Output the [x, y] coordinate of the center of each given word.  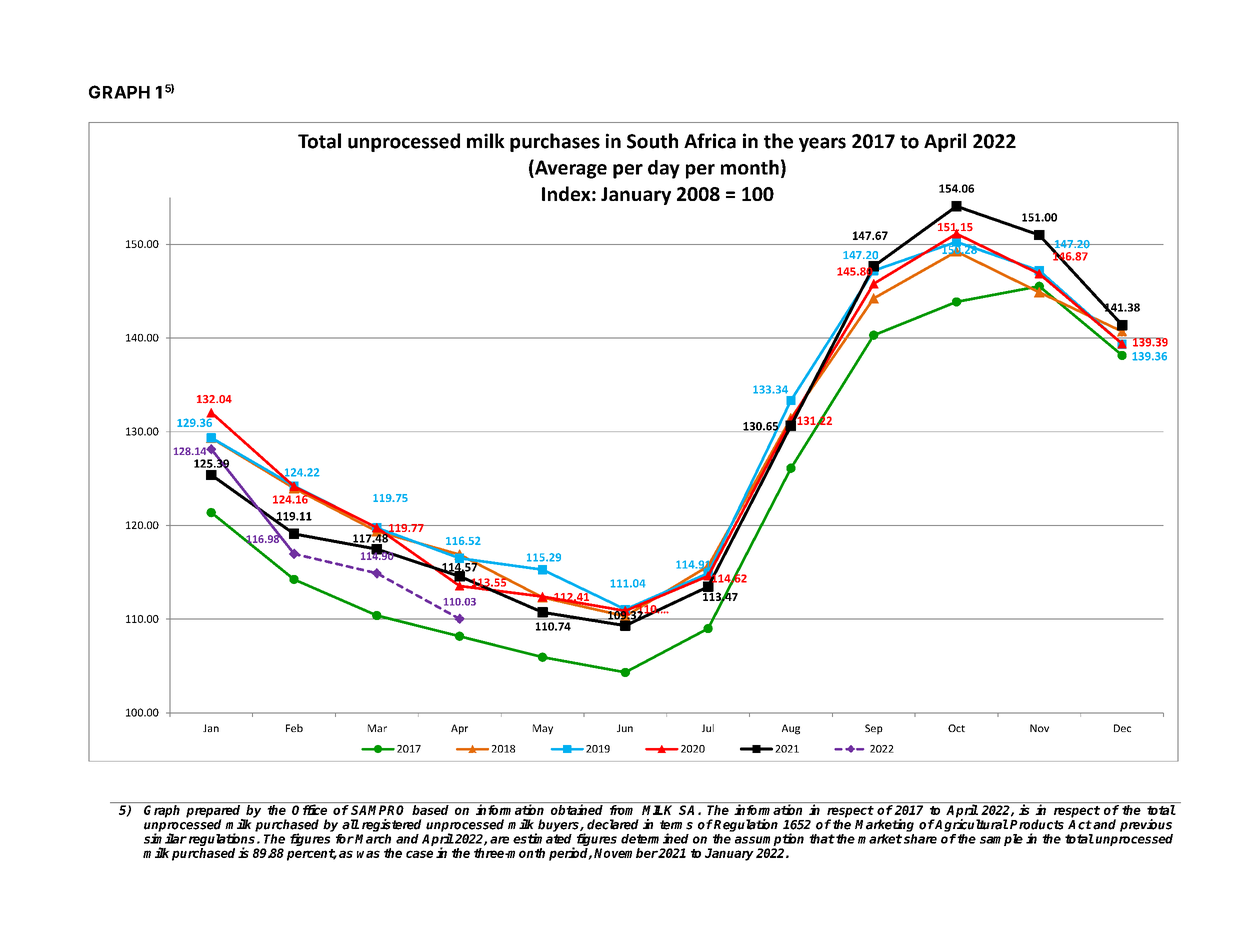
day [664, 169]
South [652, 141]
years [822, 144]
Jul [708, 728]
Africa [710, 141]
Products [1037, 824]
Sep [874, 729]
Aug [791, 729]
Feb [294, 728]
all [350, 824]
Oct [956, 728]
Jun [625, 728]
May [543, 729]
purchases [555, 142]
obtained [577, 809]
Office [309, 809]
